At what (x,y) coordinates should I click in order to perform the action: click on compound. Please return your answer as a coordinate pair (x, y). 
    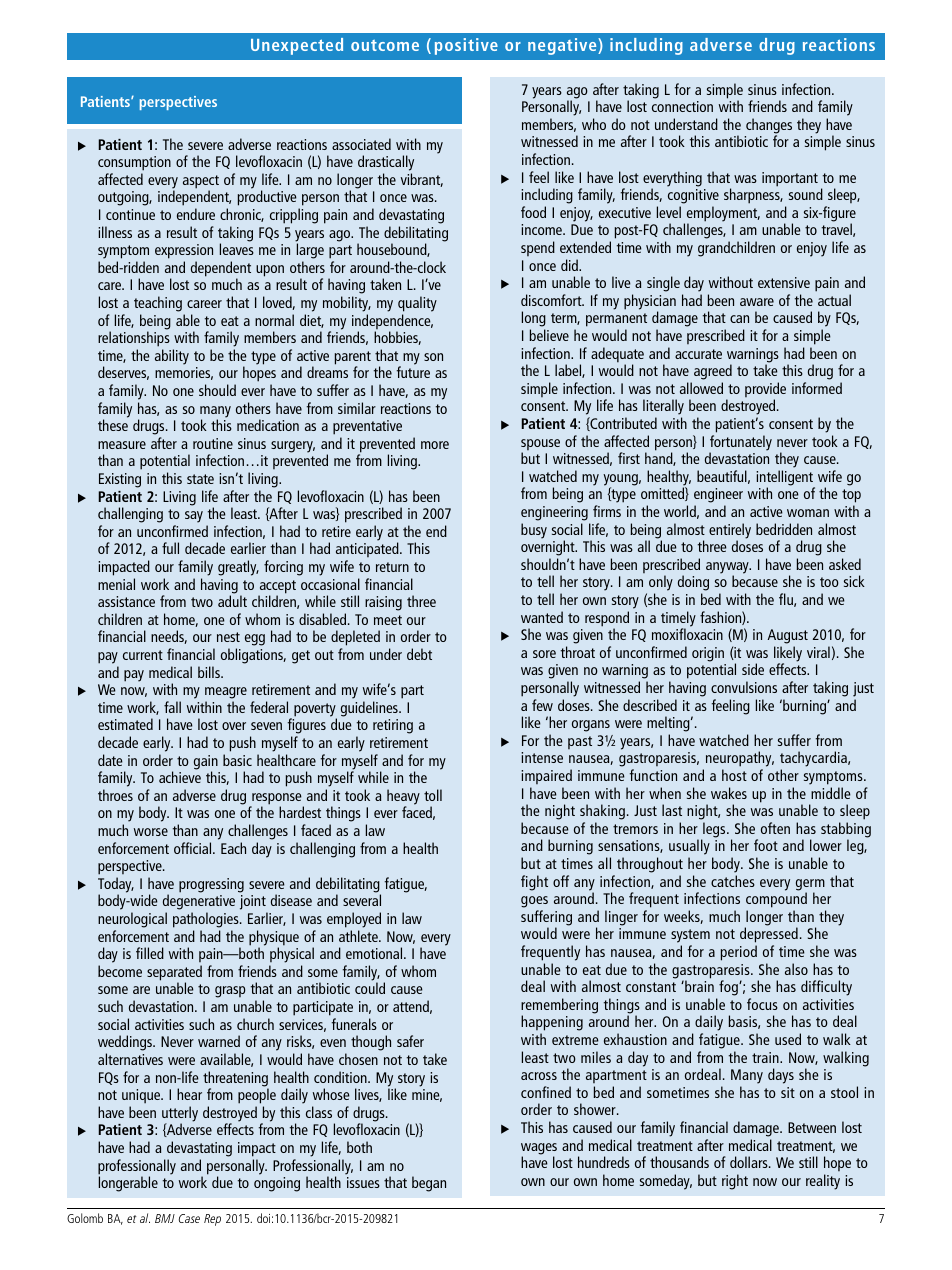
    Looking at the image, I should click on (776, 901).
